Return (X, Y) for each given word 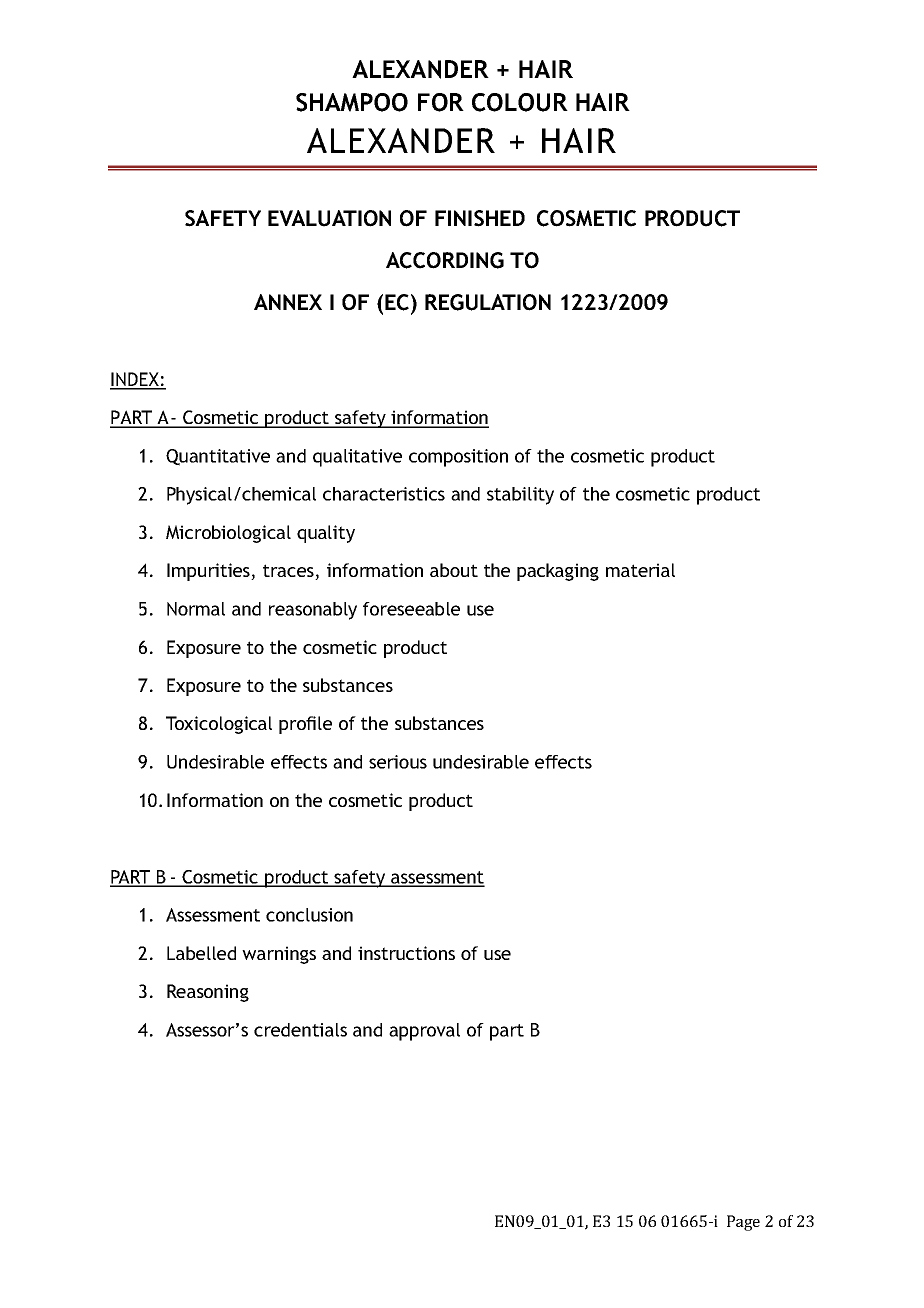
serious (398, 762)
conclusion (309, 915)
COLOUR (520, 102)
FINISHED (480, 218)
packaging (558, 572)
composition (458, 458)
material (640, 570)
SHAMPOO (352, 102)
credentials (300, 1030)
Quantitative (218, 457)
